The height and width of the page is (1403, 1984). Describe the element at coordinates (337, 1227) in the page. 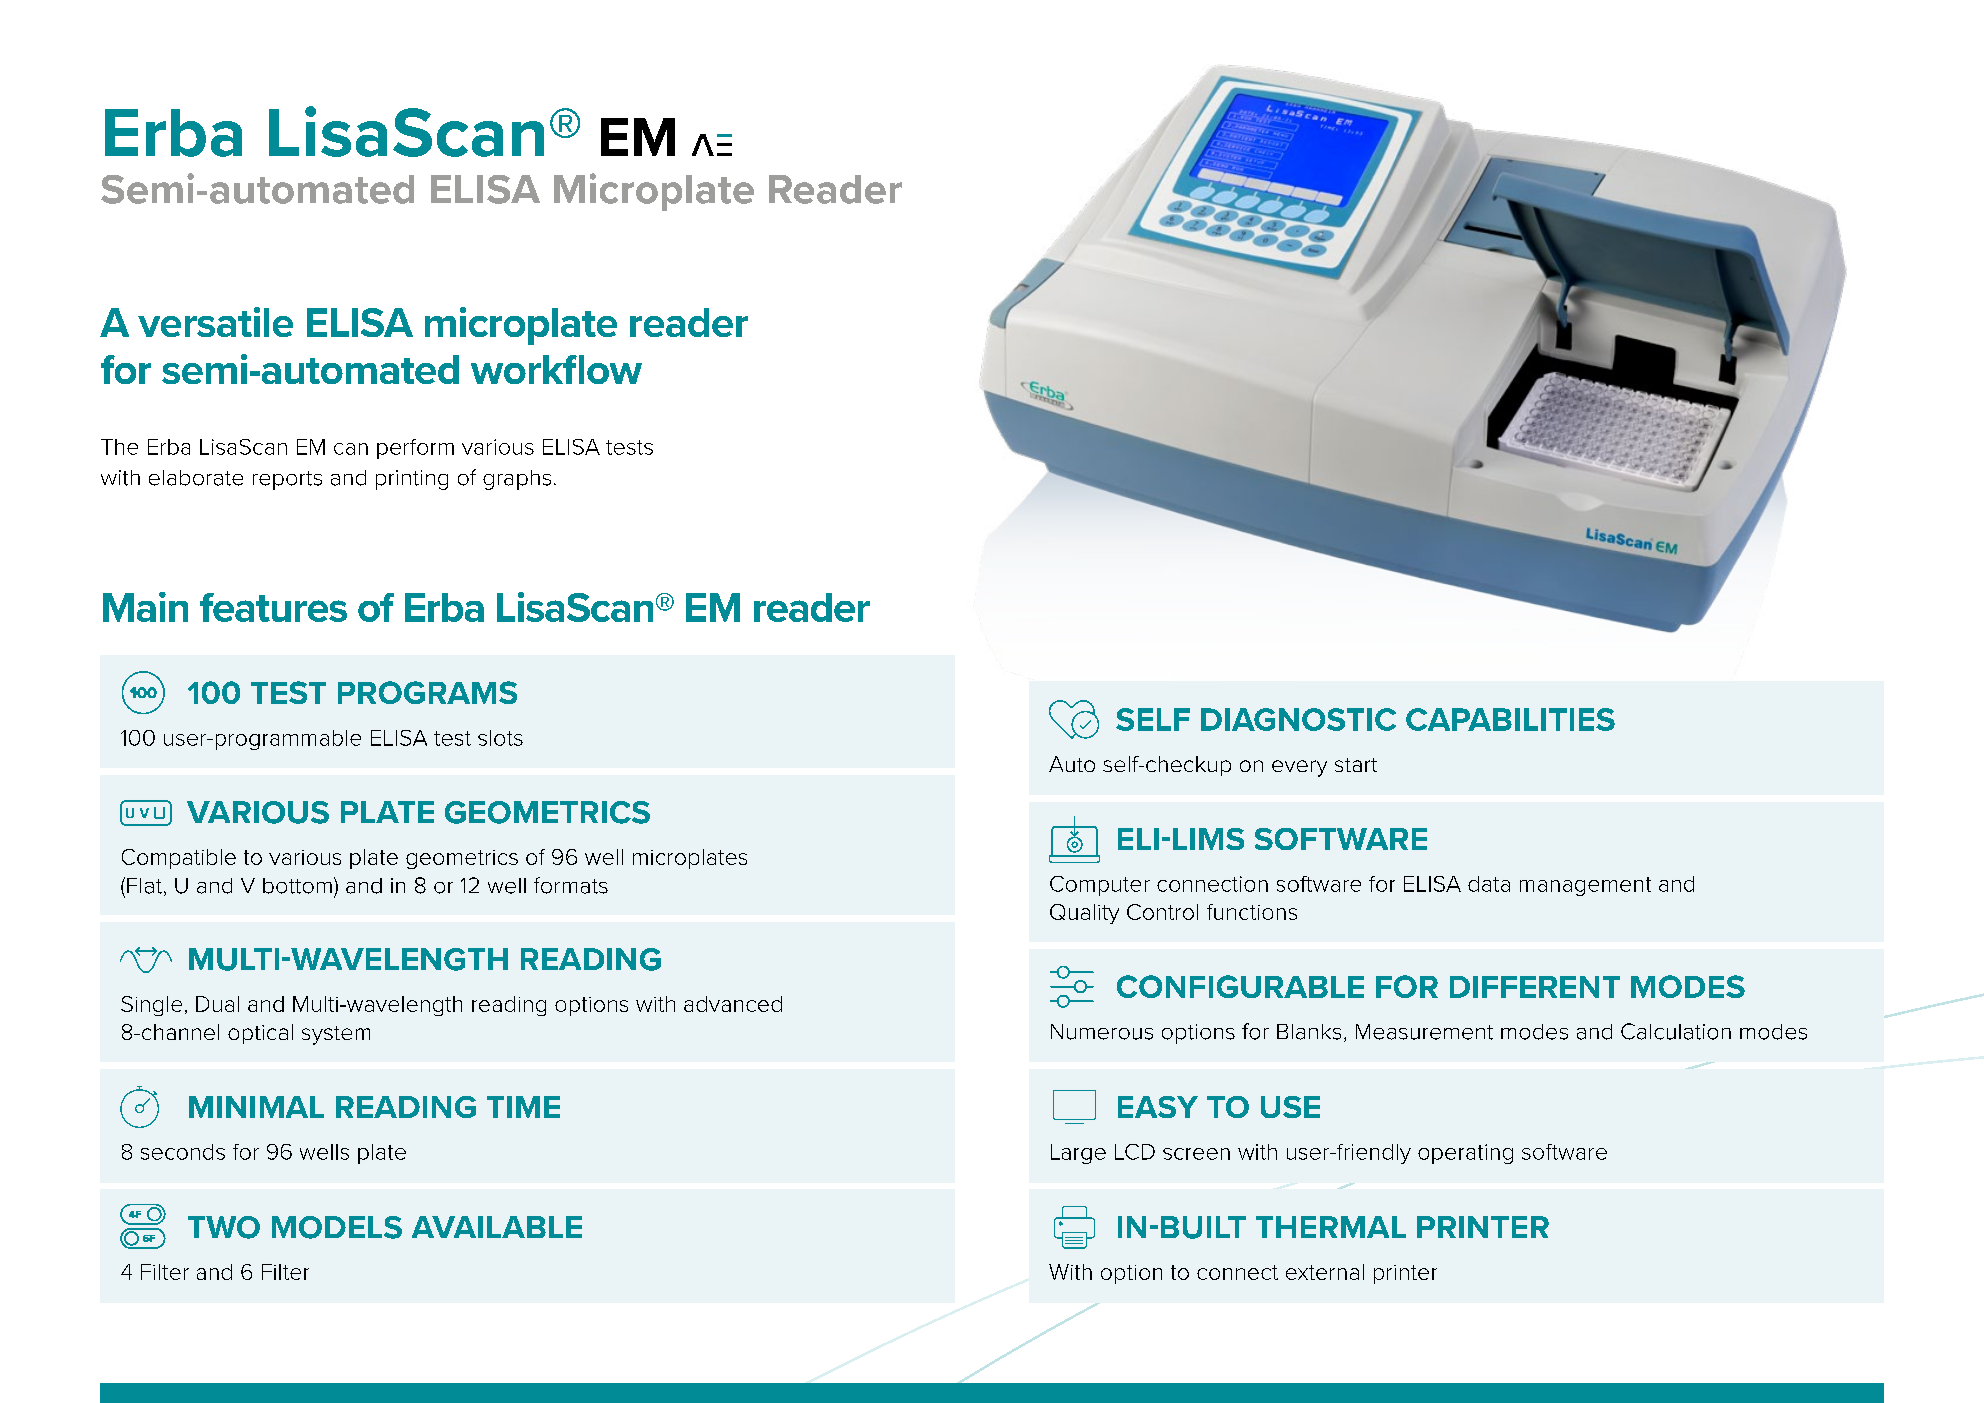

I see `MODELS` at that location.
